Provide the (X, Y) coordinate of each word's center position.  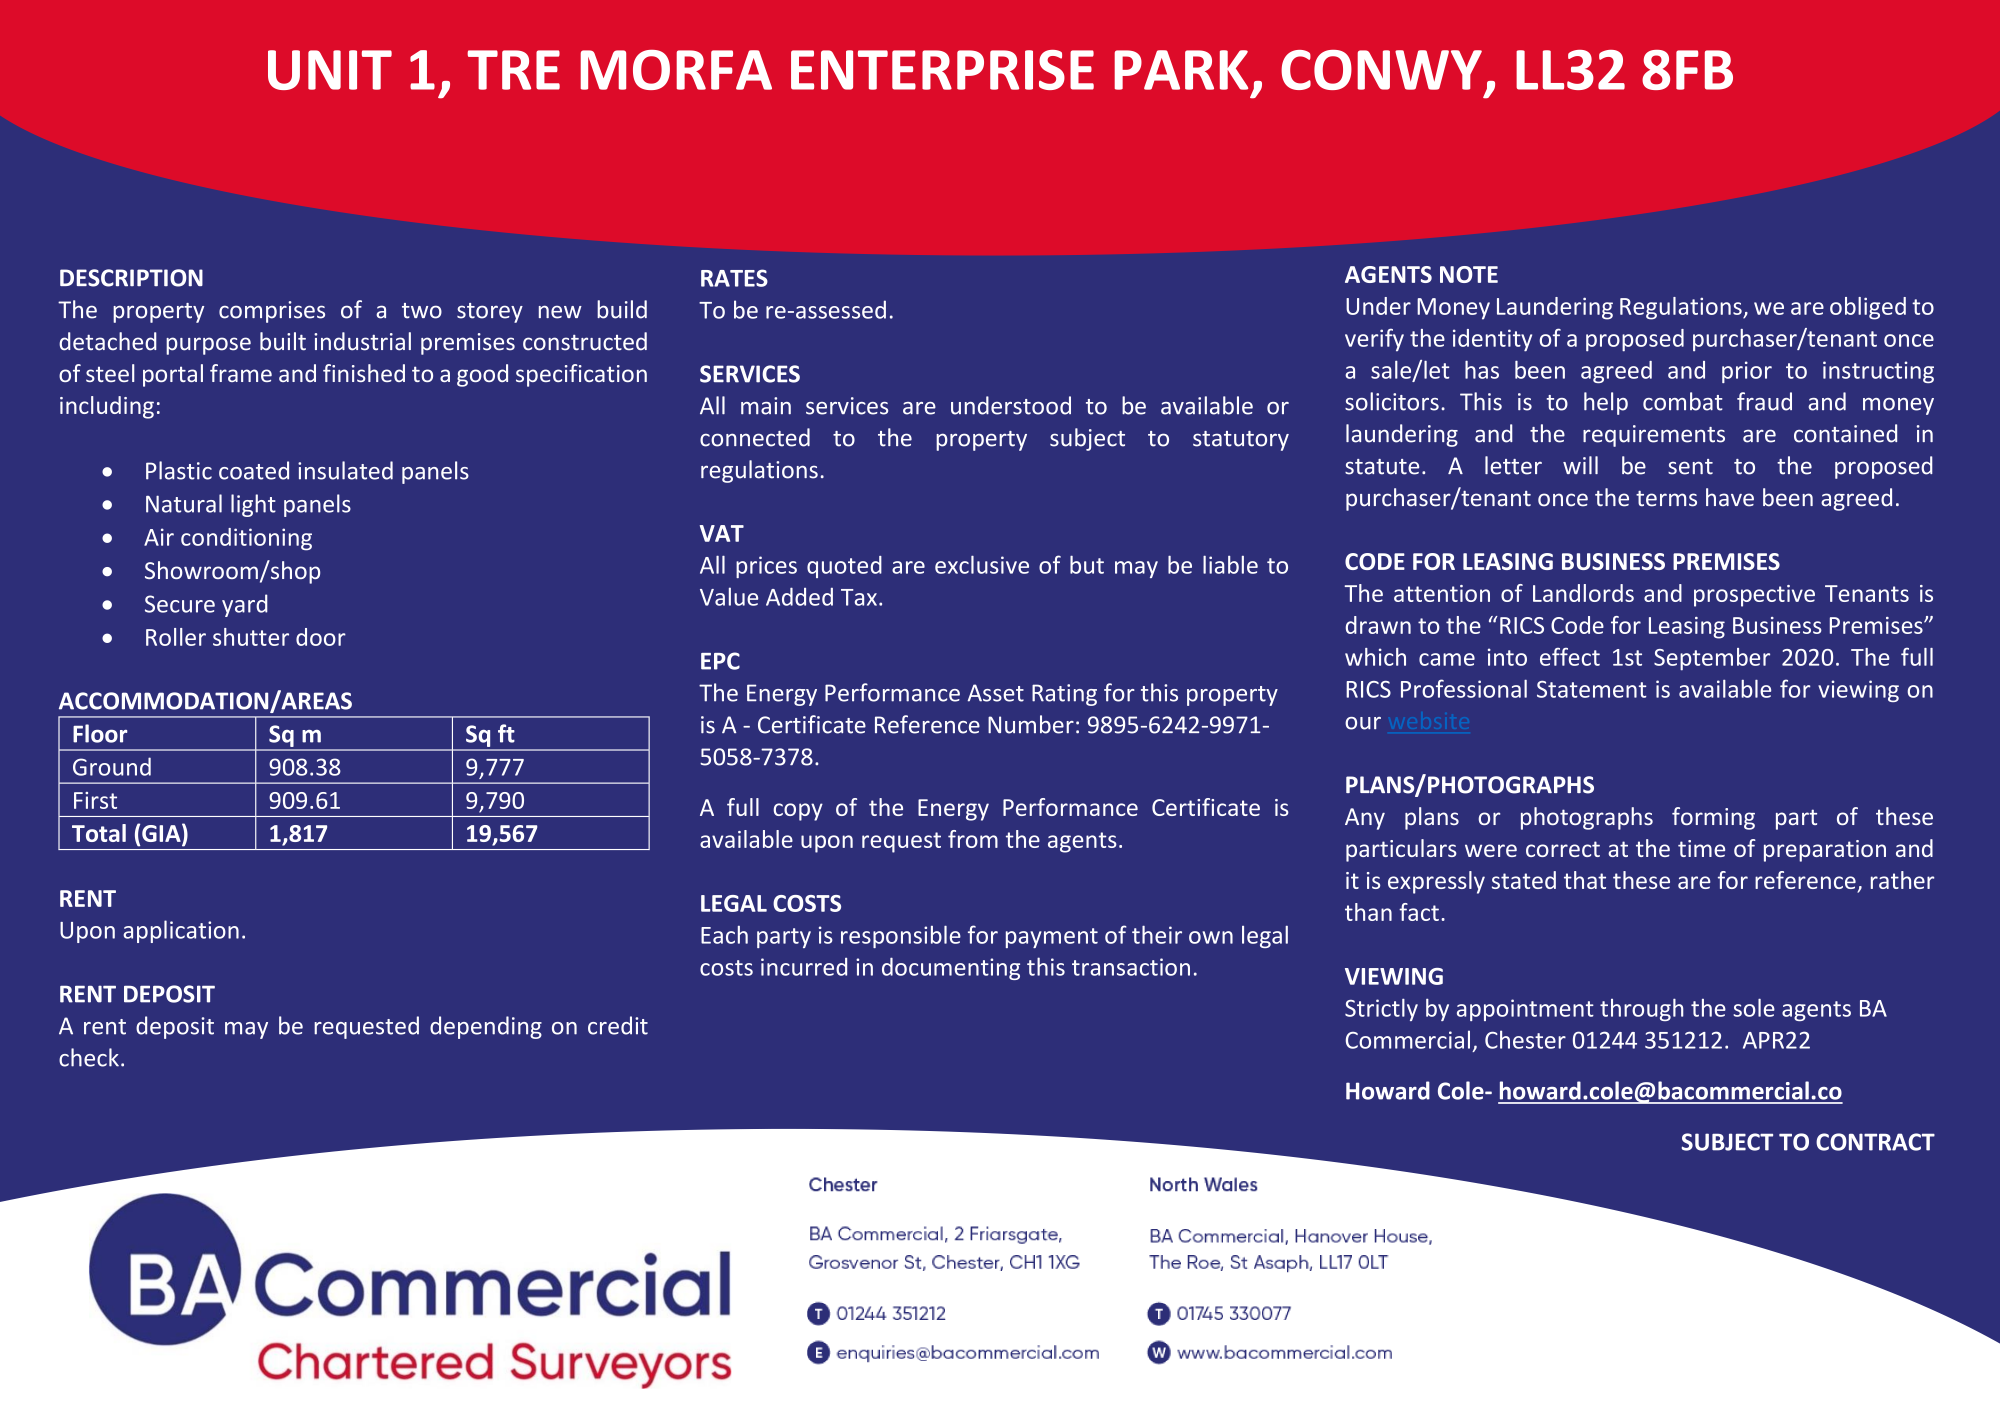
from (973, 839)
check (89, 1057)
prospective (1754, 596)
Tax (859, 597)
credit (618, 1025)
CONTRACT (1875, 1142)
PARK (1181, 70)
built (283, 341)
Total (99, 833)
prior (1747, 372)
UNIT (330, 70)
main (766, 406)
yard (245, 605)
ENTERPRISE (942, 70)
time (1701, 848)
